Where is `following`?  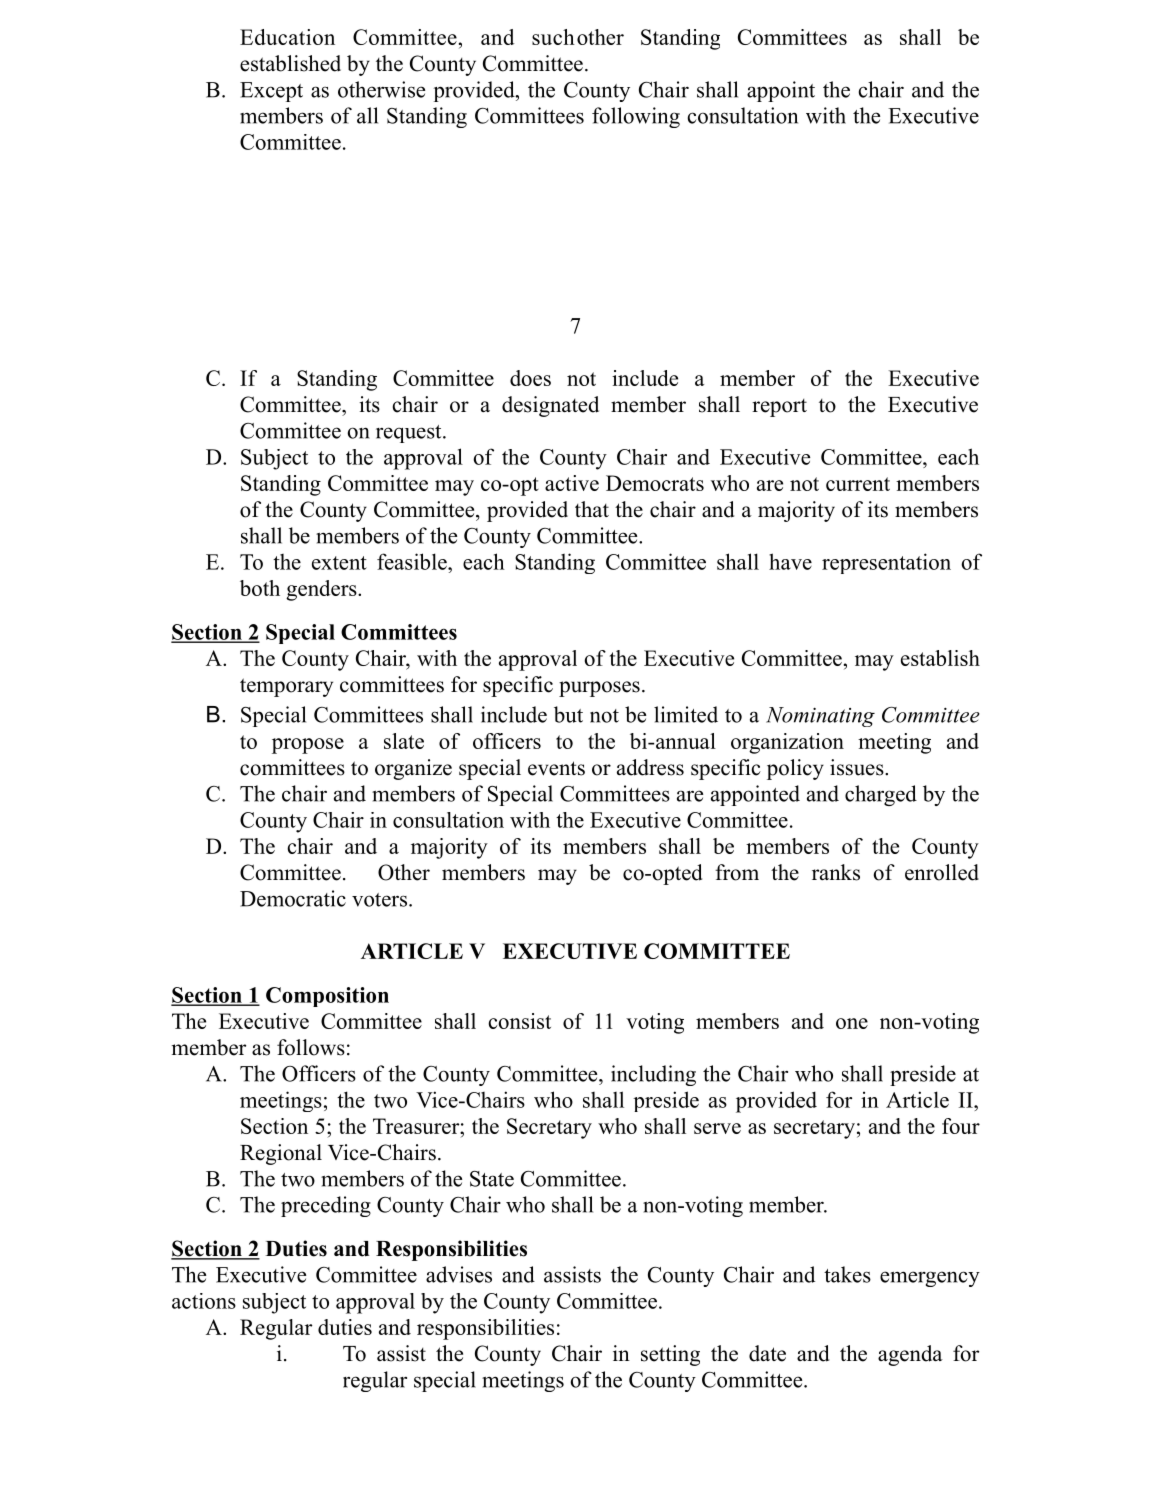 following is located at coordinates (636, 117).
